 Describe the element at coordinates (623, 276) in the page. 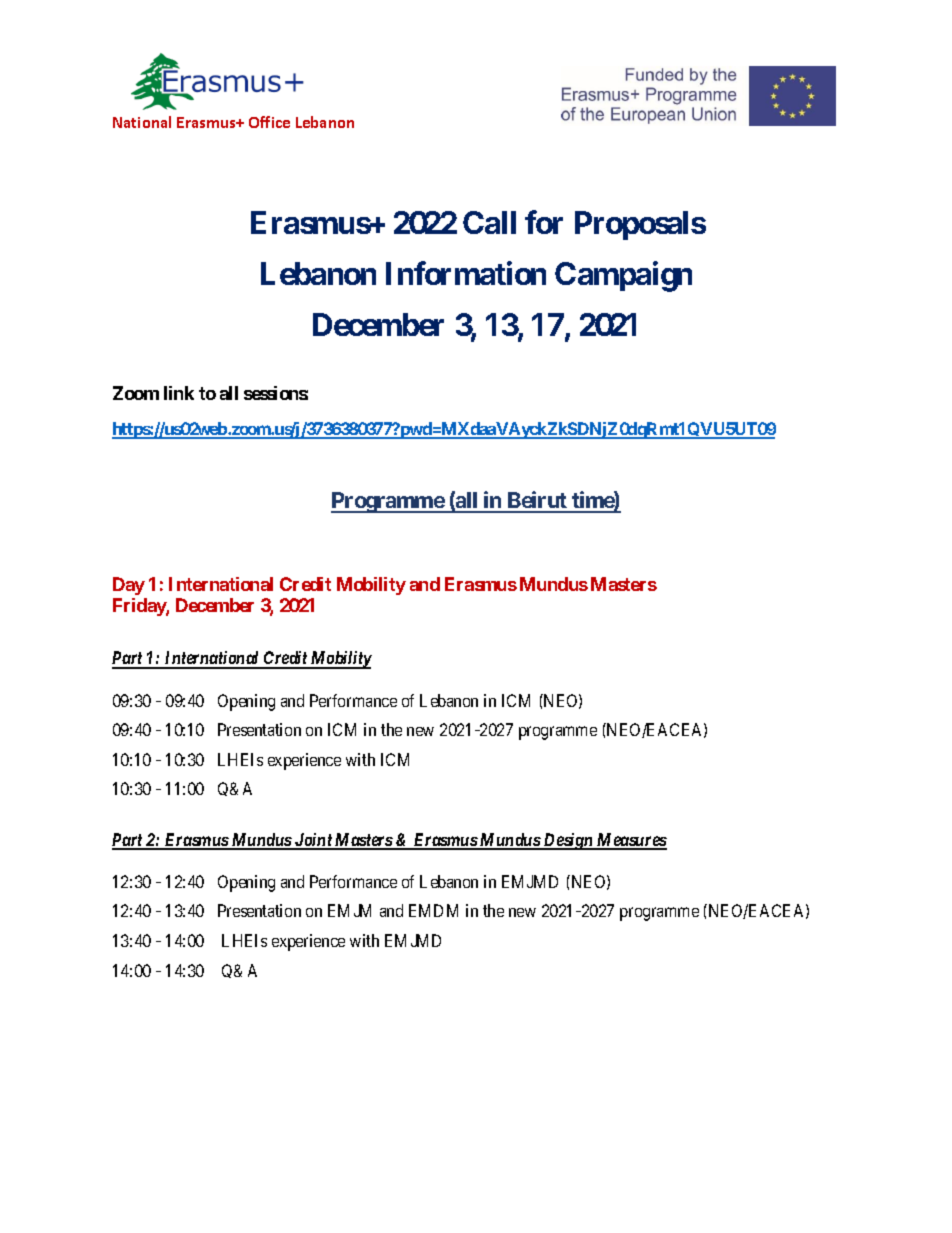

I see `Campaign` at that location.
